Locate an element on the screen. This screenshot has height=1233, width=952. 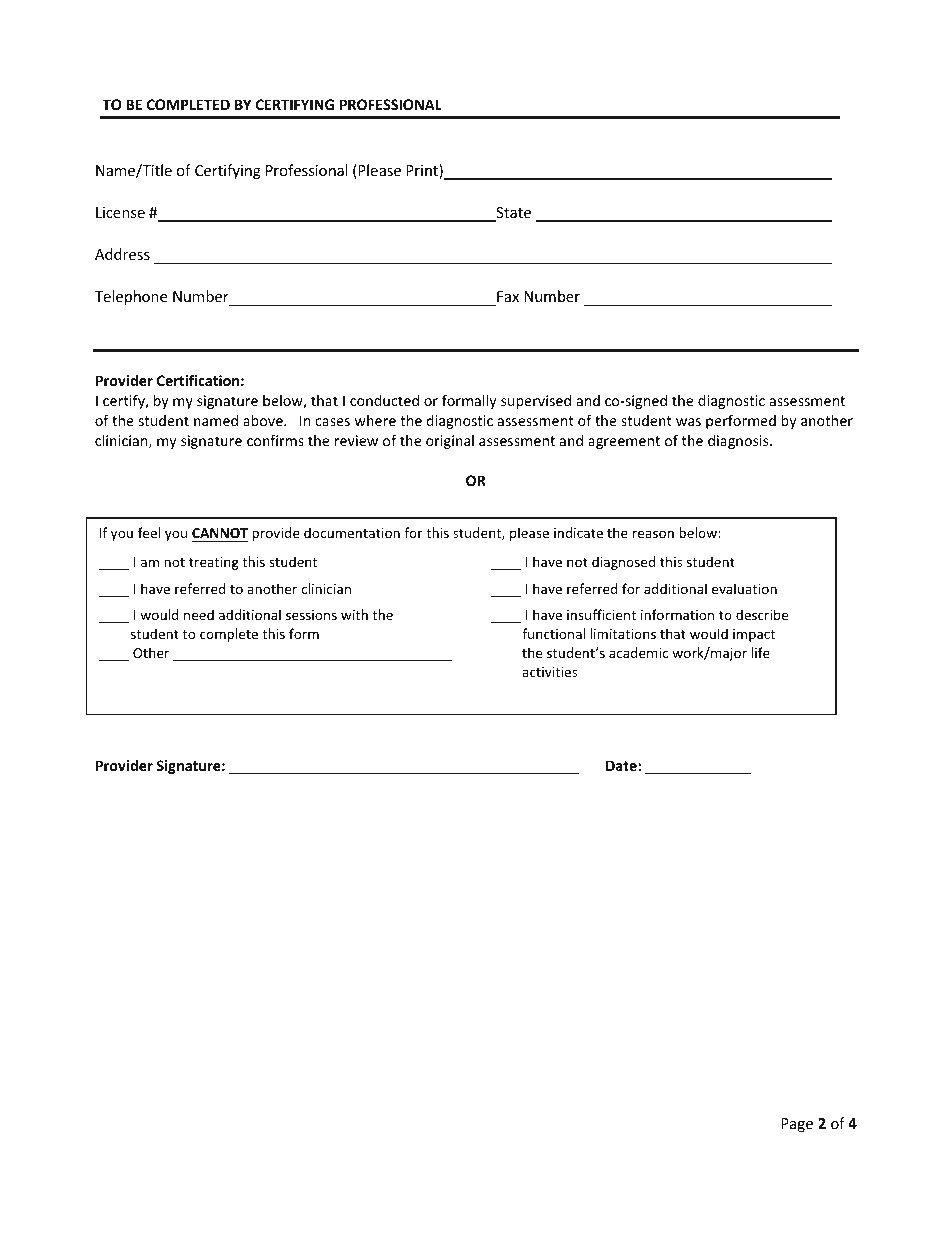
sessions is located at coordinates (311, 615).
